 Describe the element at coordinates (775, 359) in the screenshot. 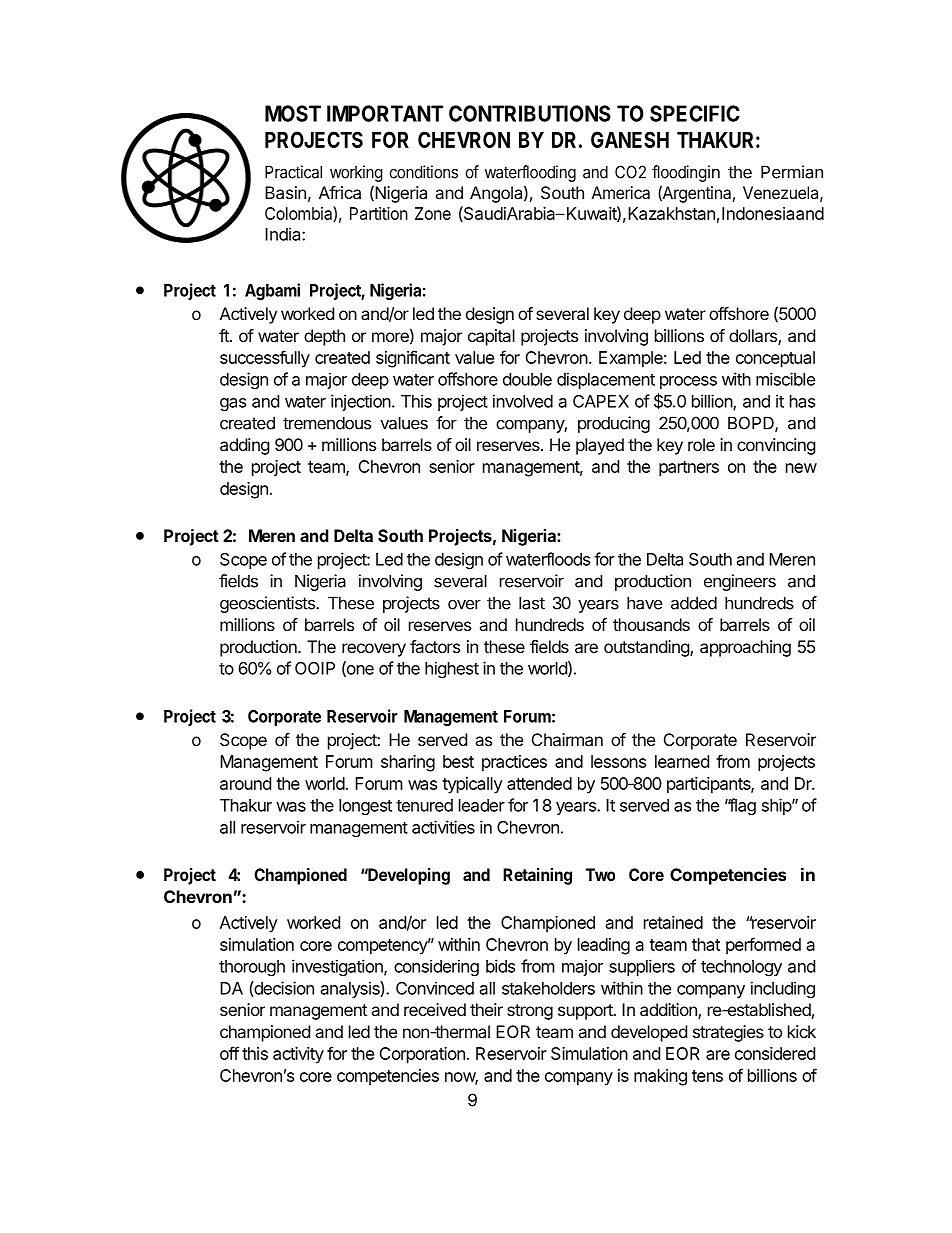

I see `conceptual` at that location.
